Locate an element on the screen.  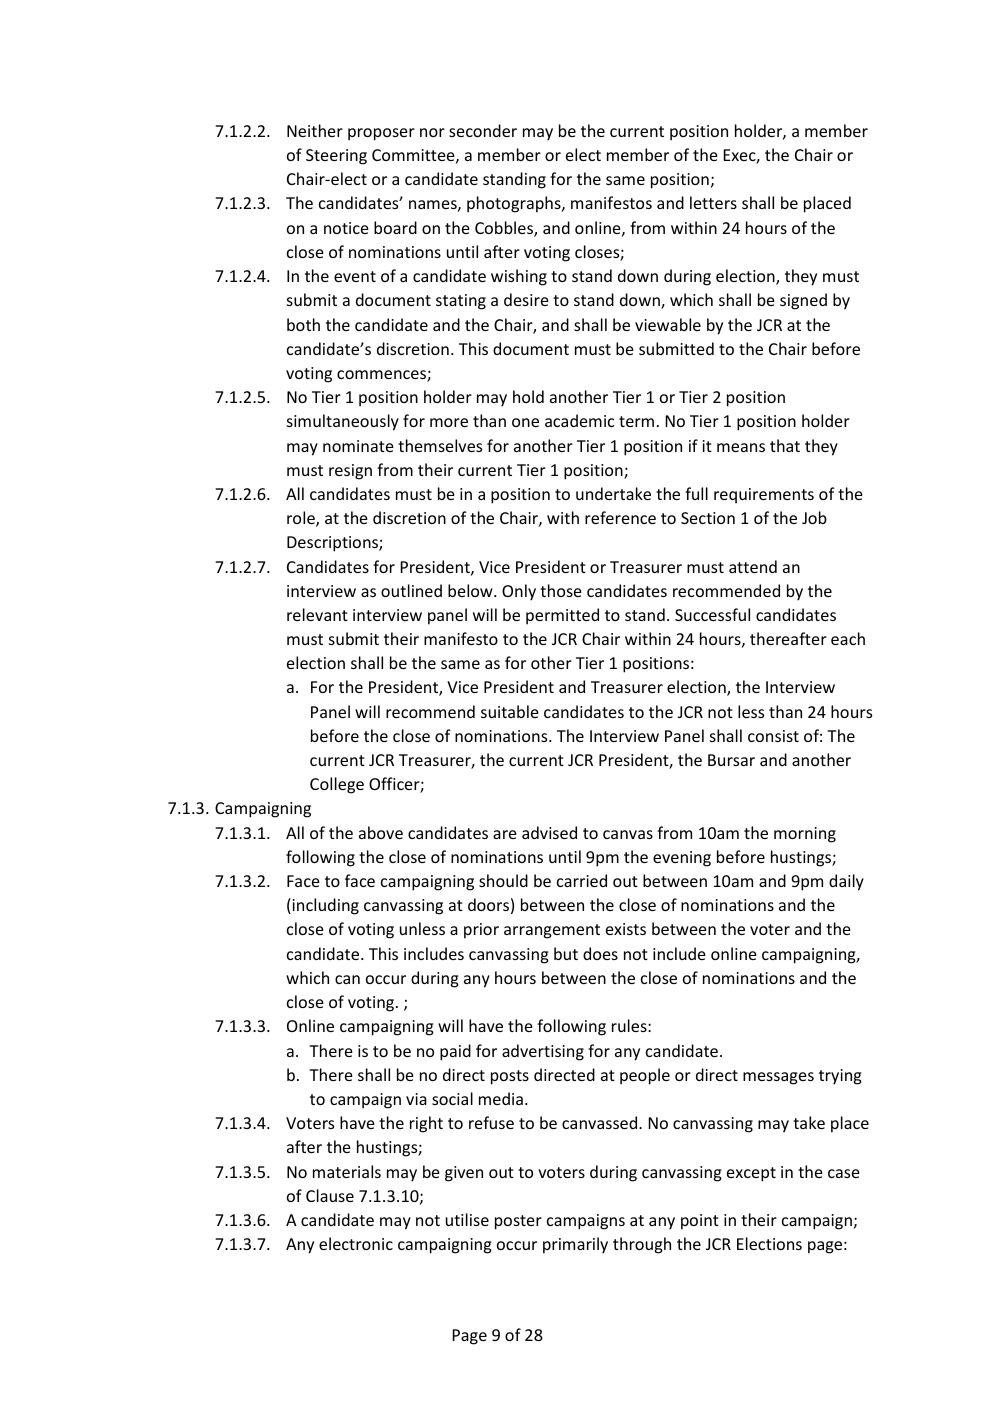
consist is located at coordinates (773, 736).
